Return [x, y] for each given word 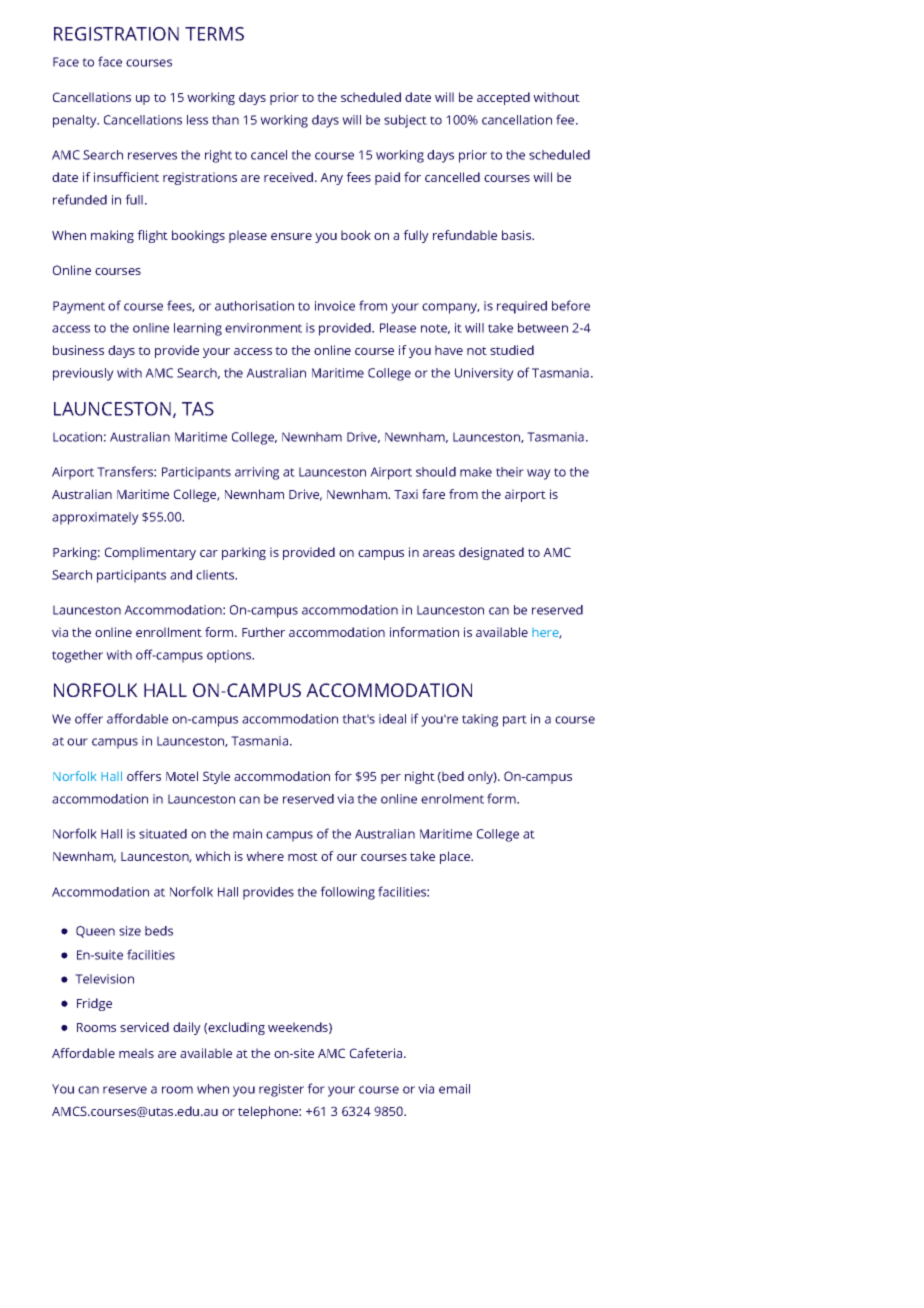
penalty [76, 121]
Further [263, 632]
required [522, 307]
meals [136, 1053]
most [303, 856]
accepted [503, 98]
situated [163, 834]
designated [491, 553]
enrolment [452, 799]
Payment [79, 307]
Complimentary [150, 553]
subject [405, 121]
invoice [335, 306]
